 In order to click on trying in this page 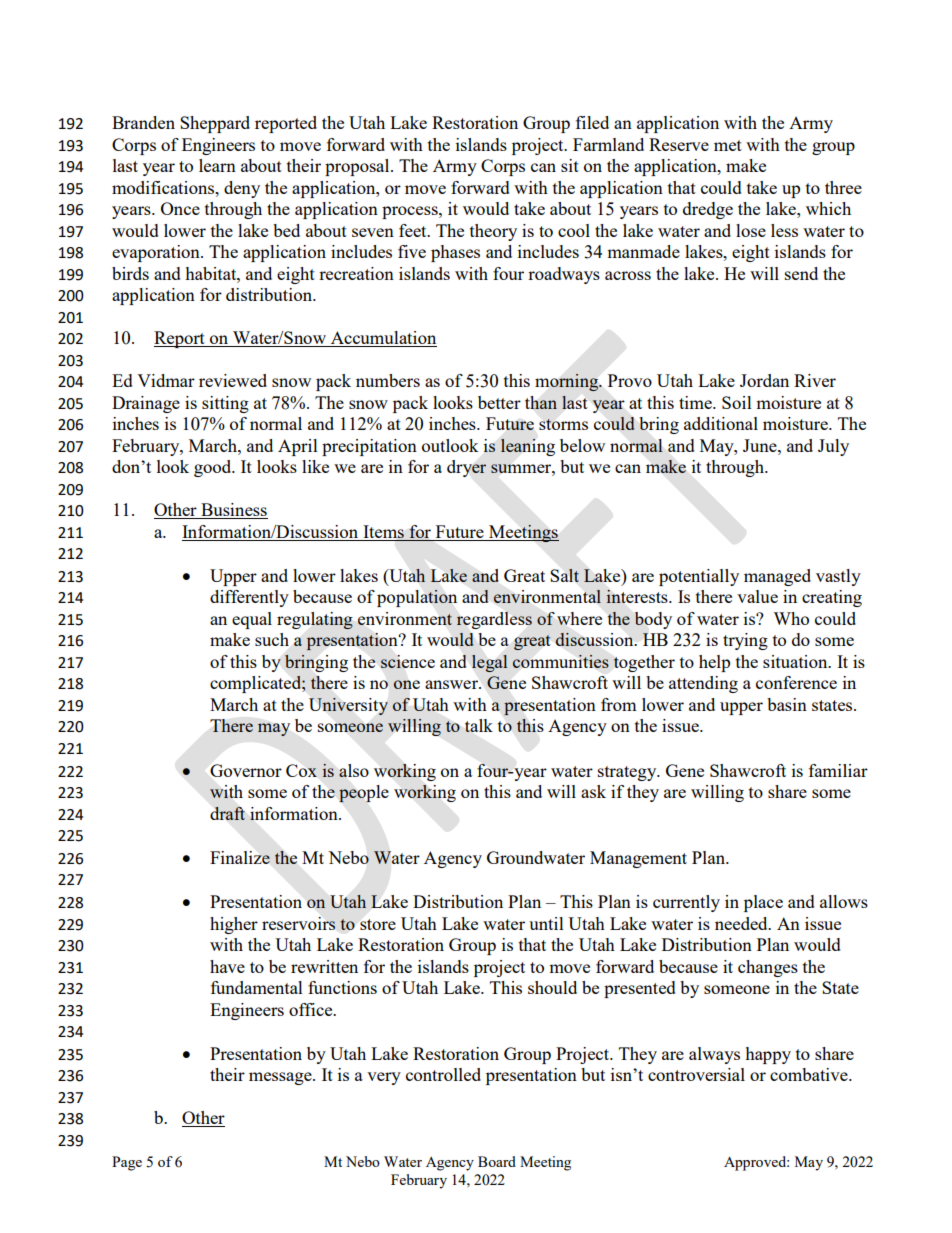, I will do `click(745, 641)`.
